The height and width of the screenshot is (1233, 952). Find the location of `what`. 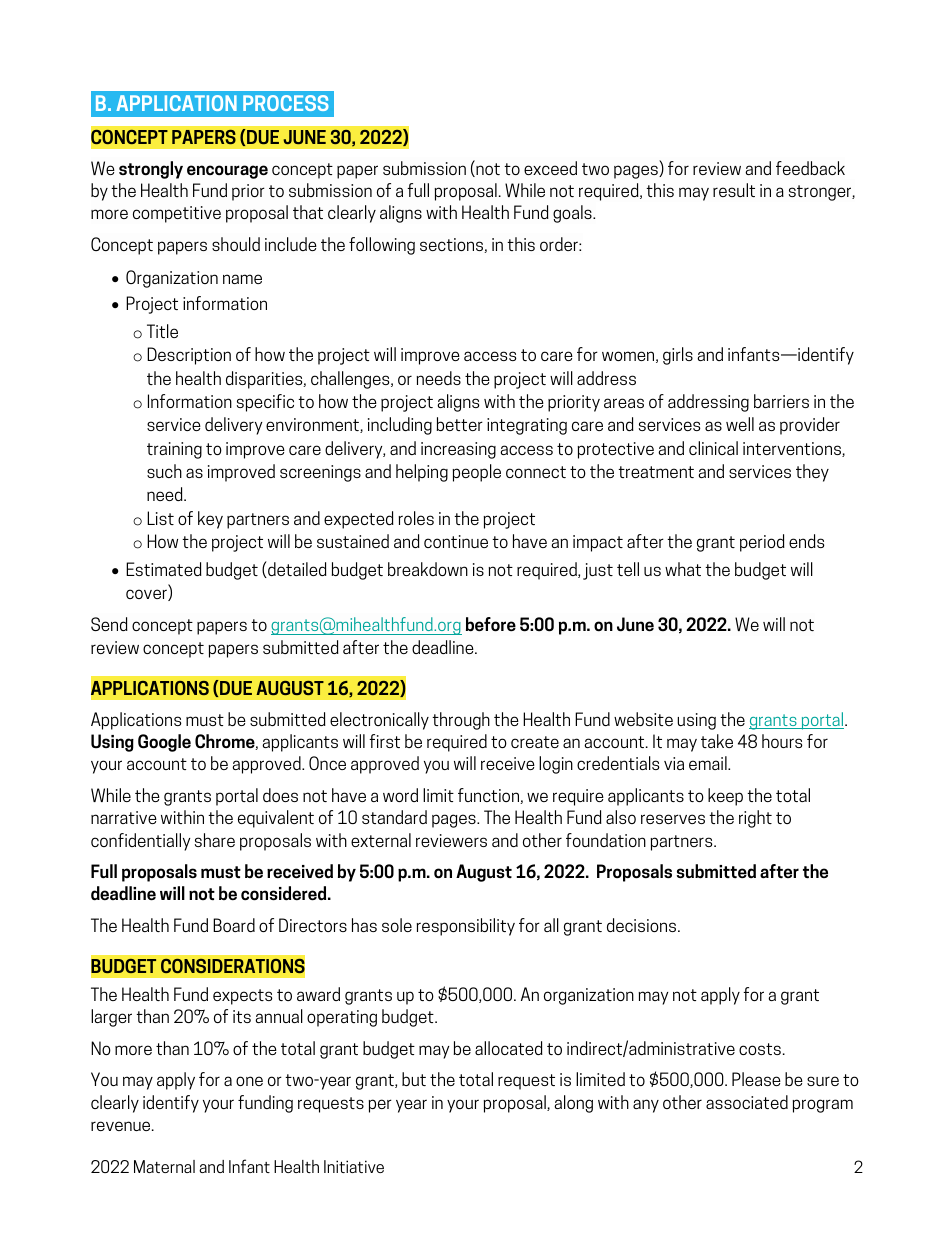

what is located at coordinates (683, 569).
